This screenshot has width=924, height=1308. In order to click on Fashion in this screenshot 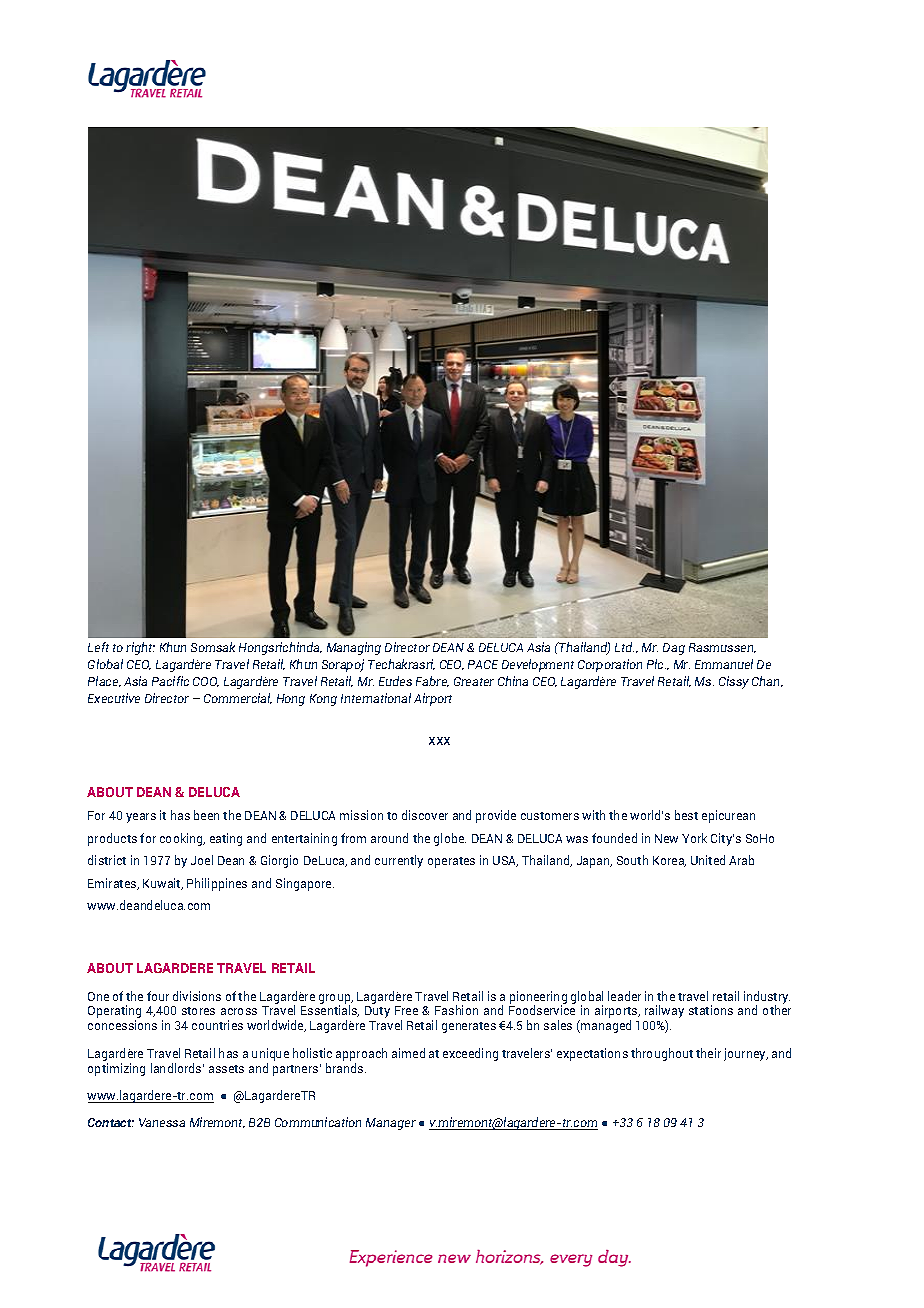, I will do `click(456, 1010)`.
